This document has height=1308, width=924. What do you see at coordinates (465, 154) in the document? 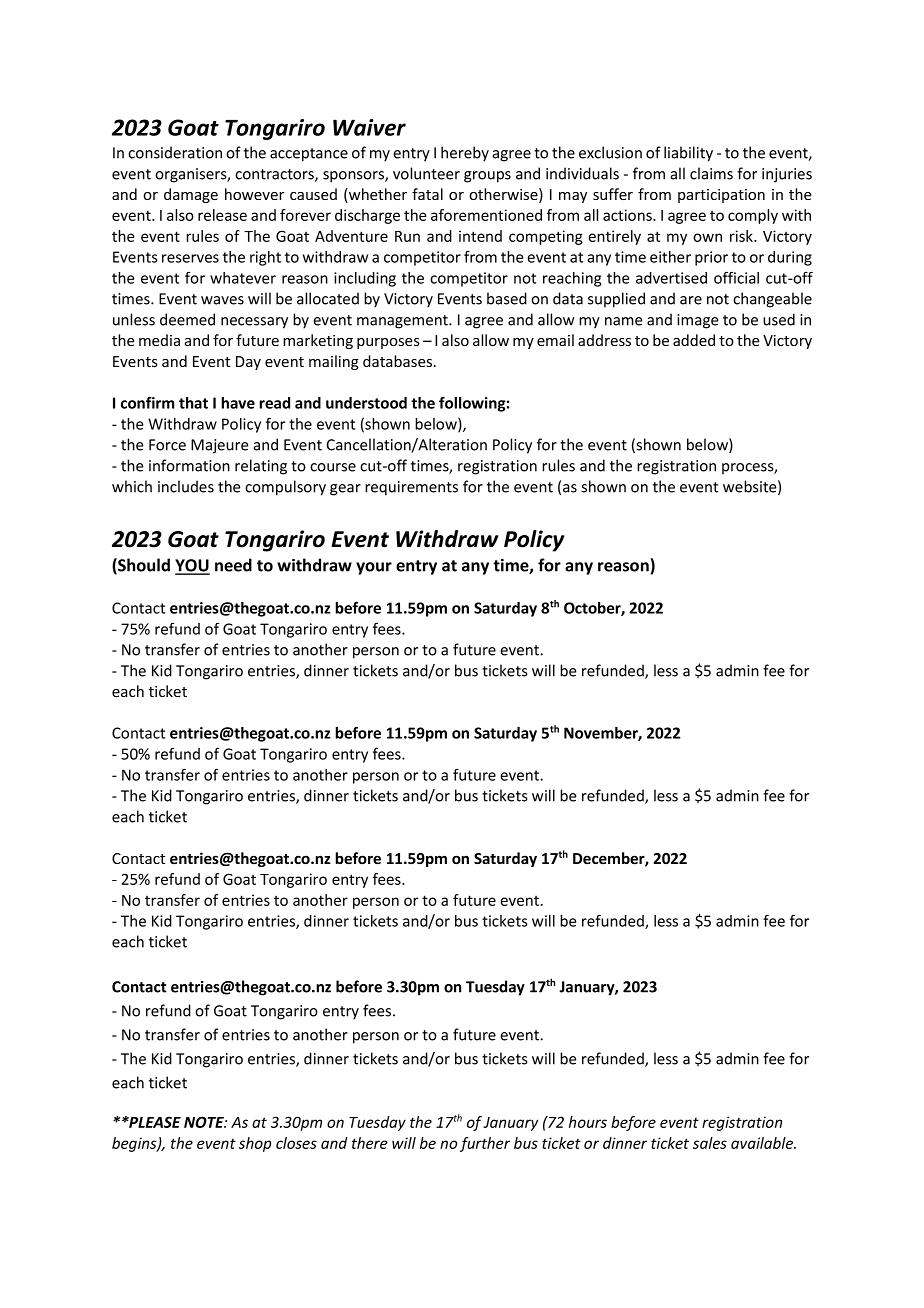
I see `hereby` at bounding box center [465, 154].
